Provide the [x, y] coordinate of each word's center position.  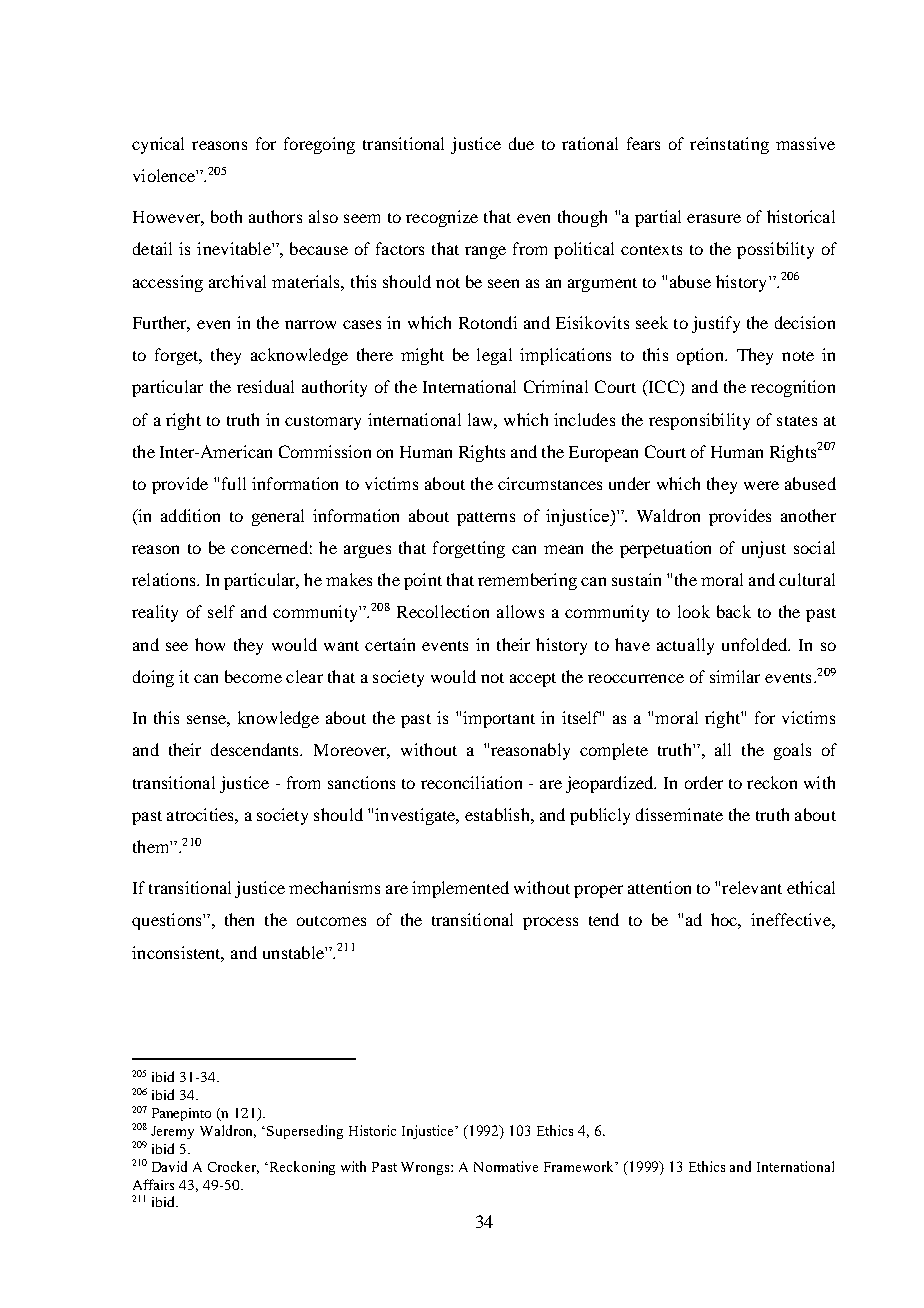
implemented [460, 889]
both [226, 216]
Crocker [233, 1167]
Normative [506, 1166]
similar [735, 676]
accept [533, 680]
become [253, 676]
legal [494, 356]
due [521, 143]
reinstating [729, 145]
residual [265, 386]
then [239, 919]
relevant [752, 887]
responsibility [699, 421]
